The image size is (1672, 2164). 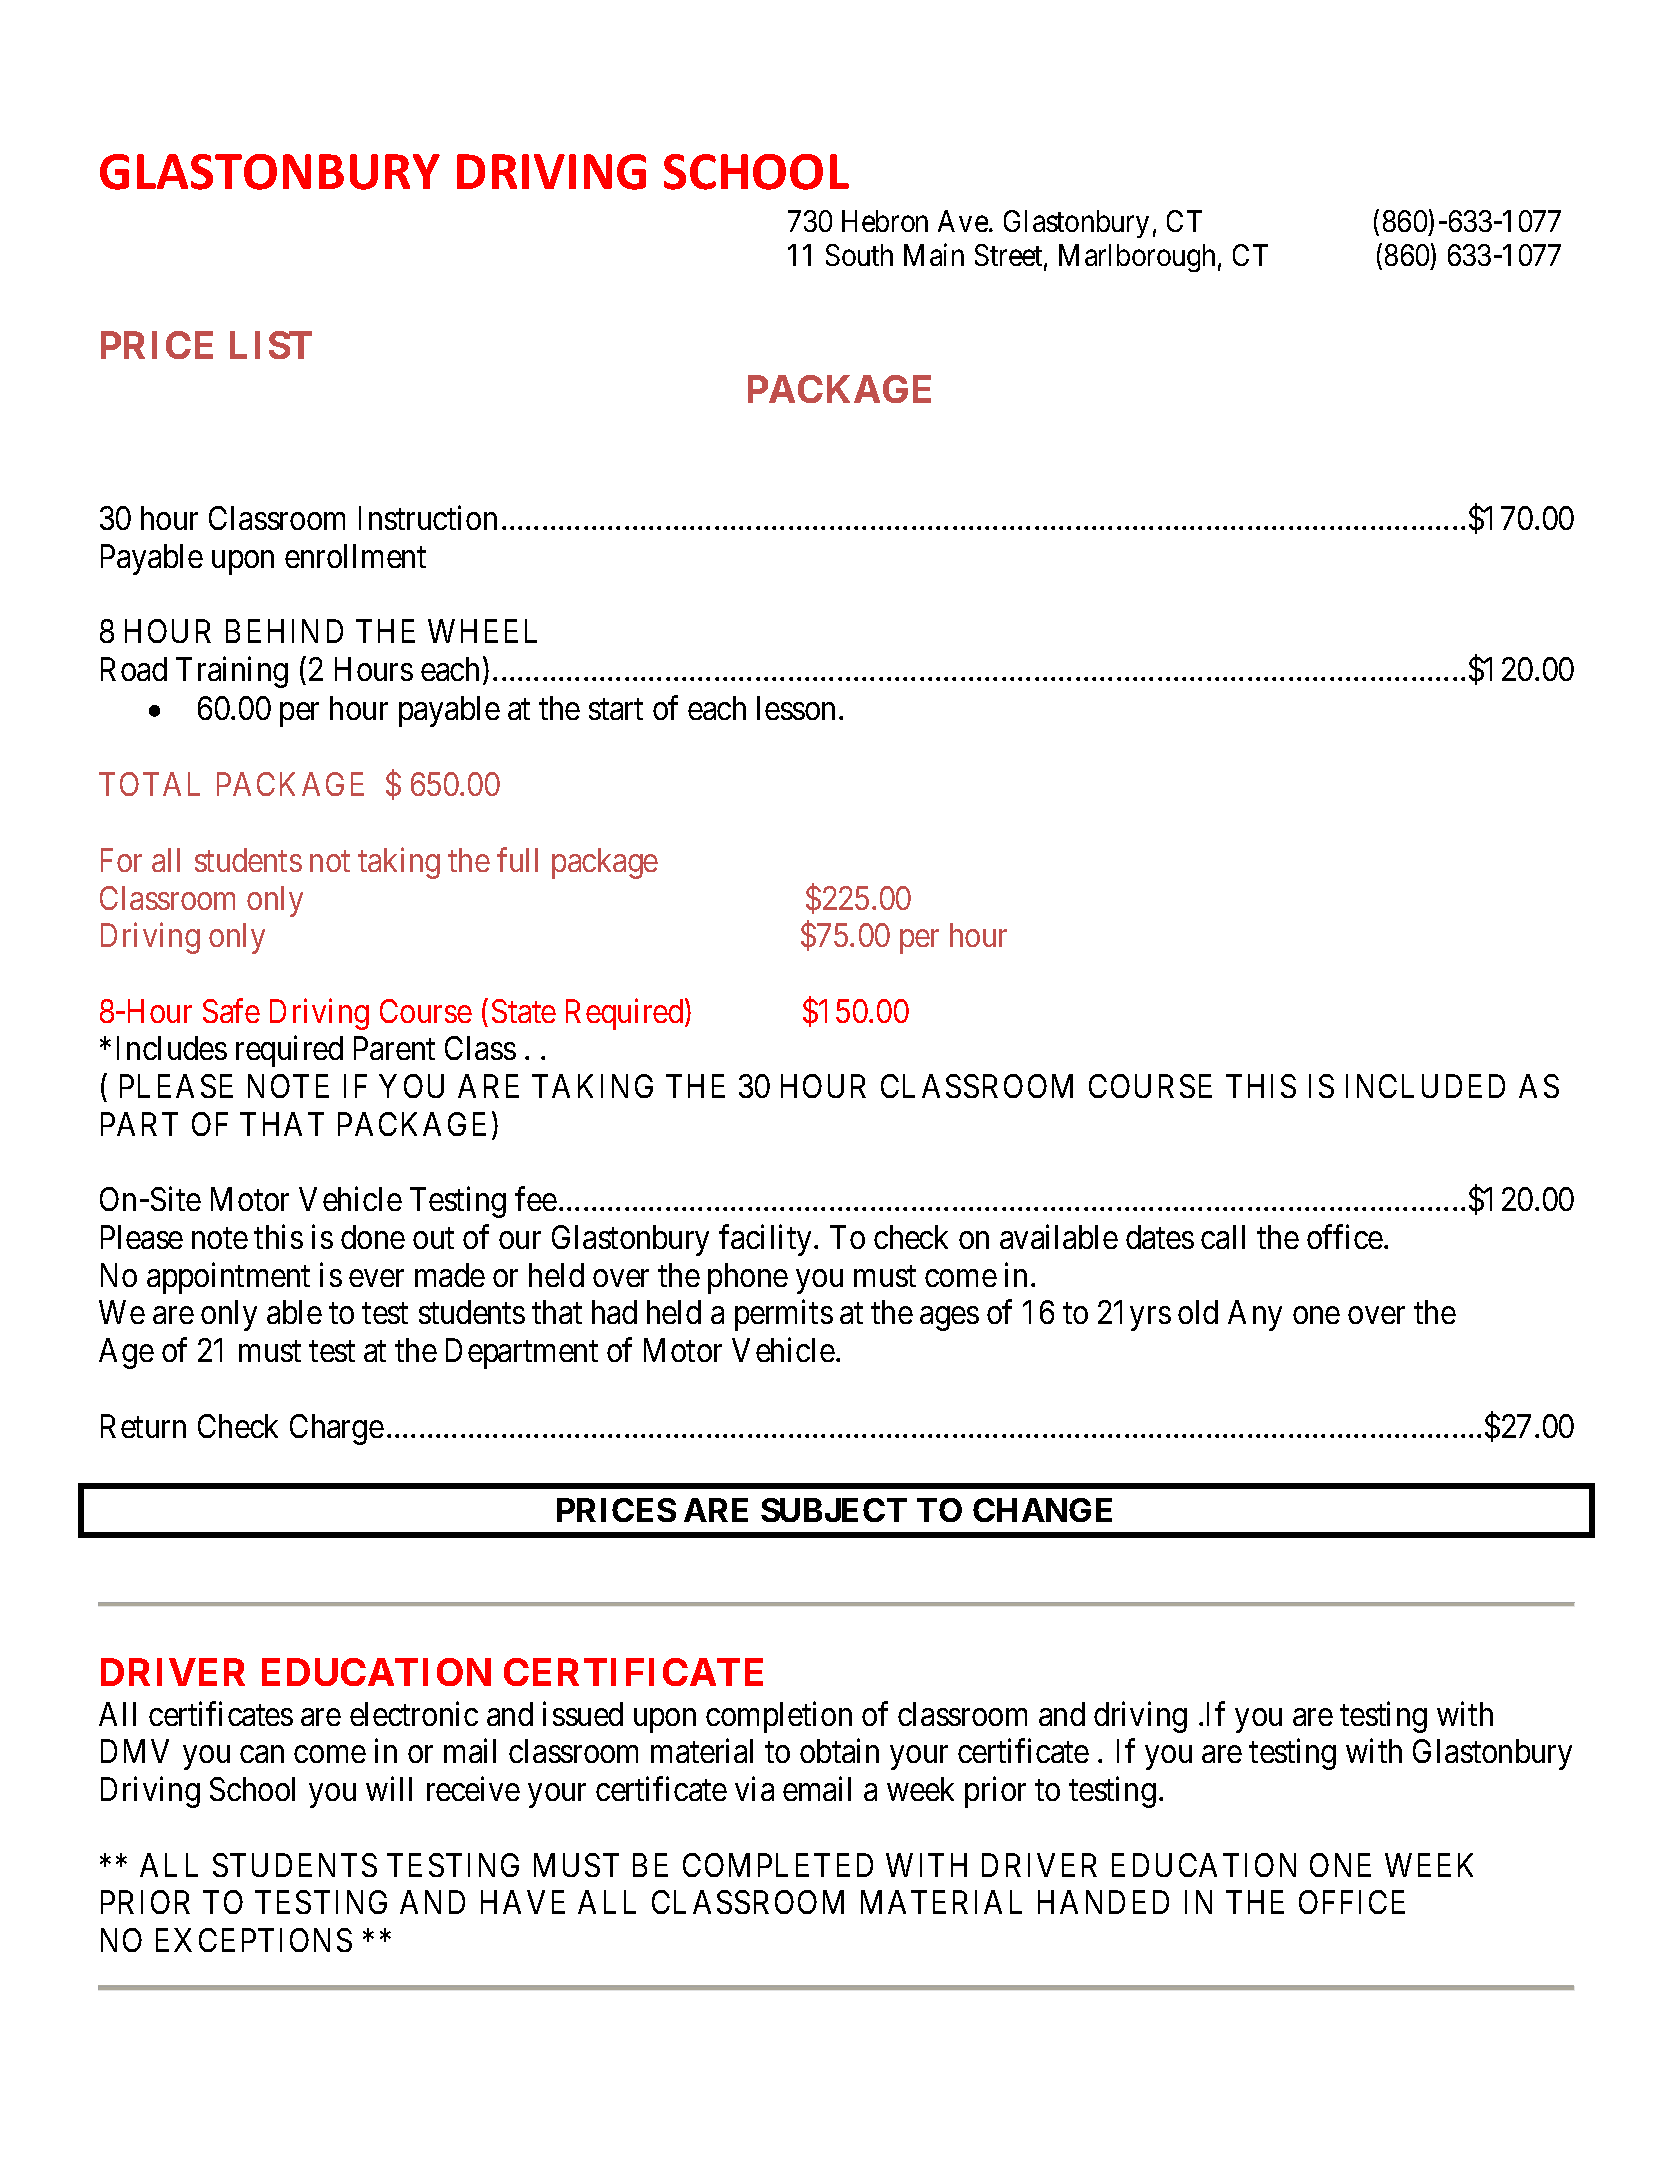 I want to click on Main, so click(x=934, y=255).
